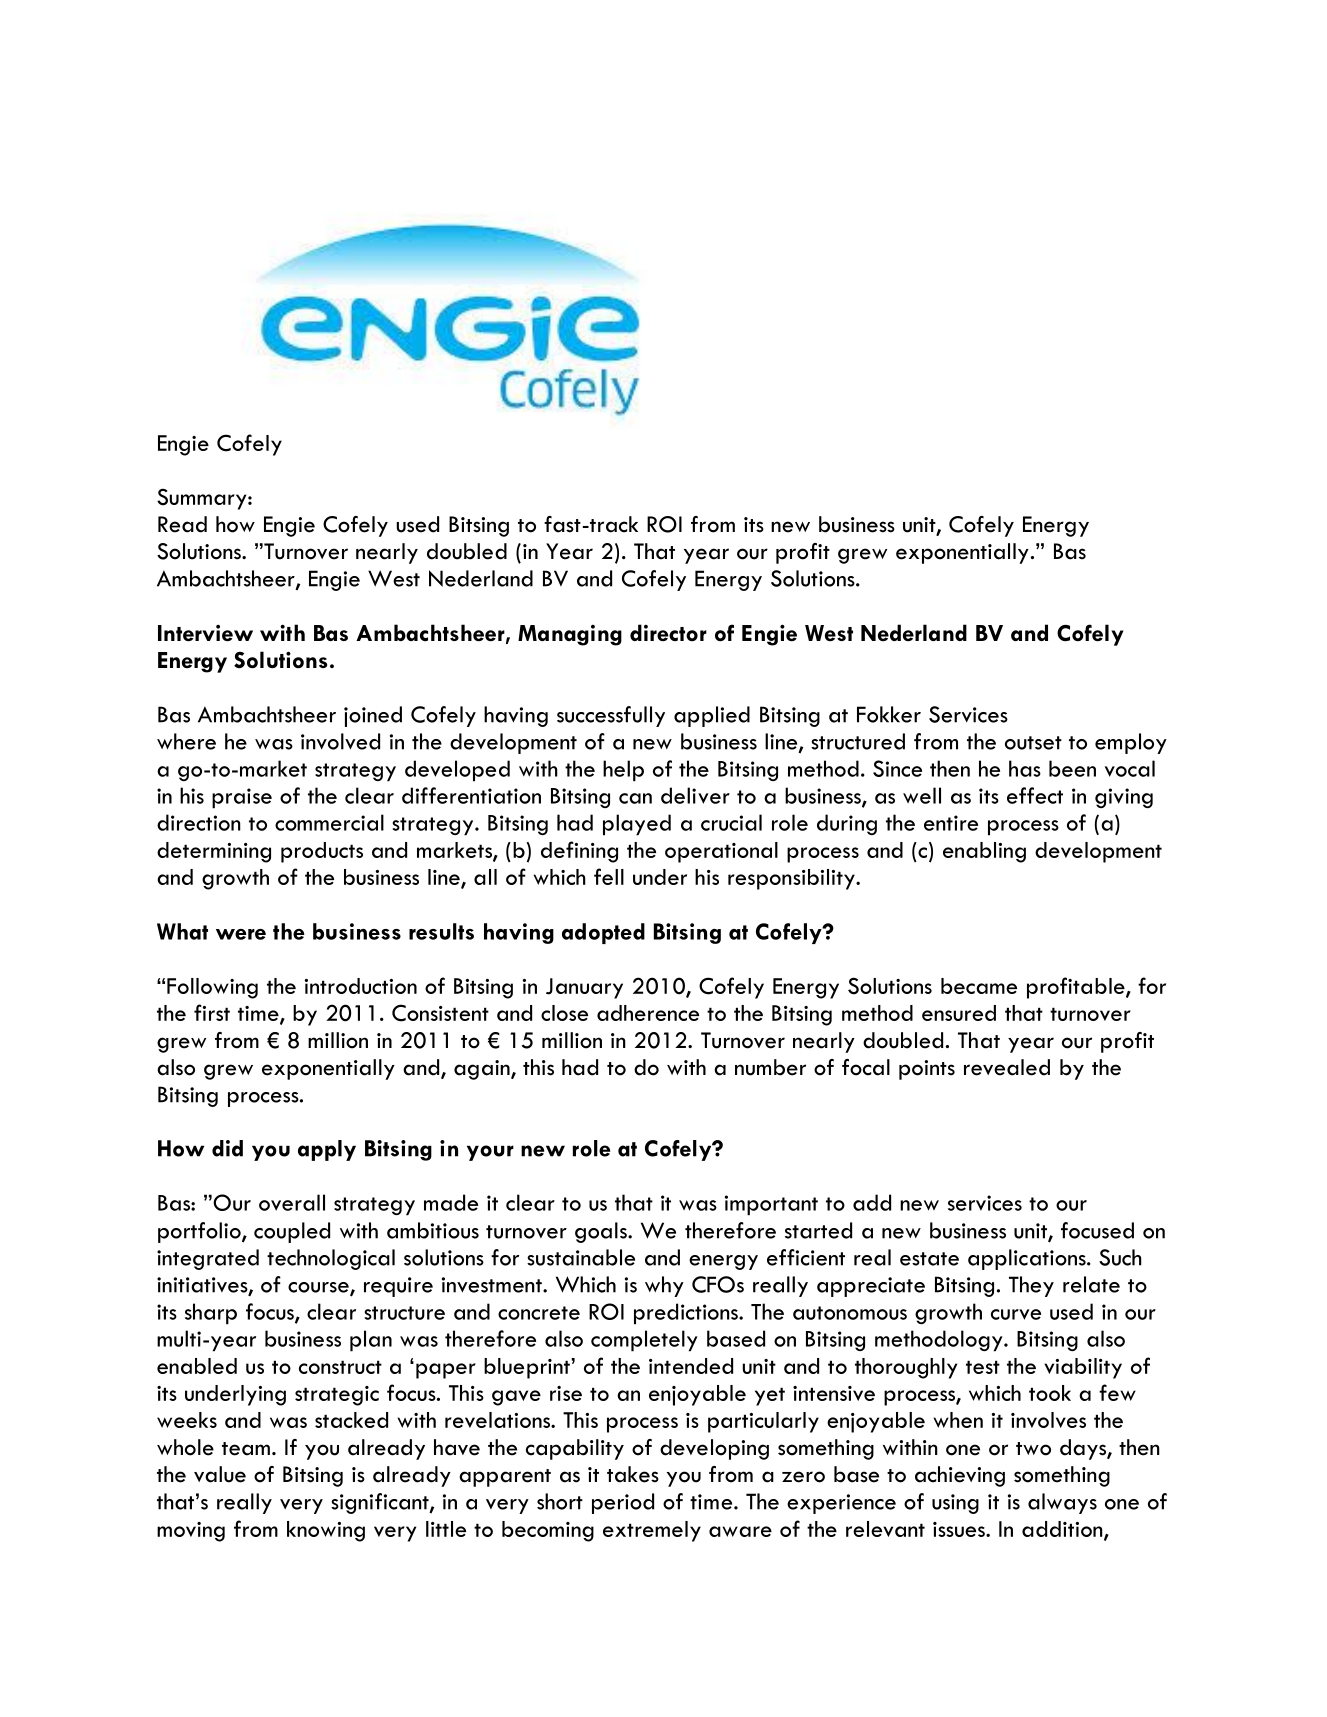 The width and height of the screenshot is (1327, 1717). Describe the element at coordinates (1028, 1259) in the screenshot. I see `applications` at that location.
